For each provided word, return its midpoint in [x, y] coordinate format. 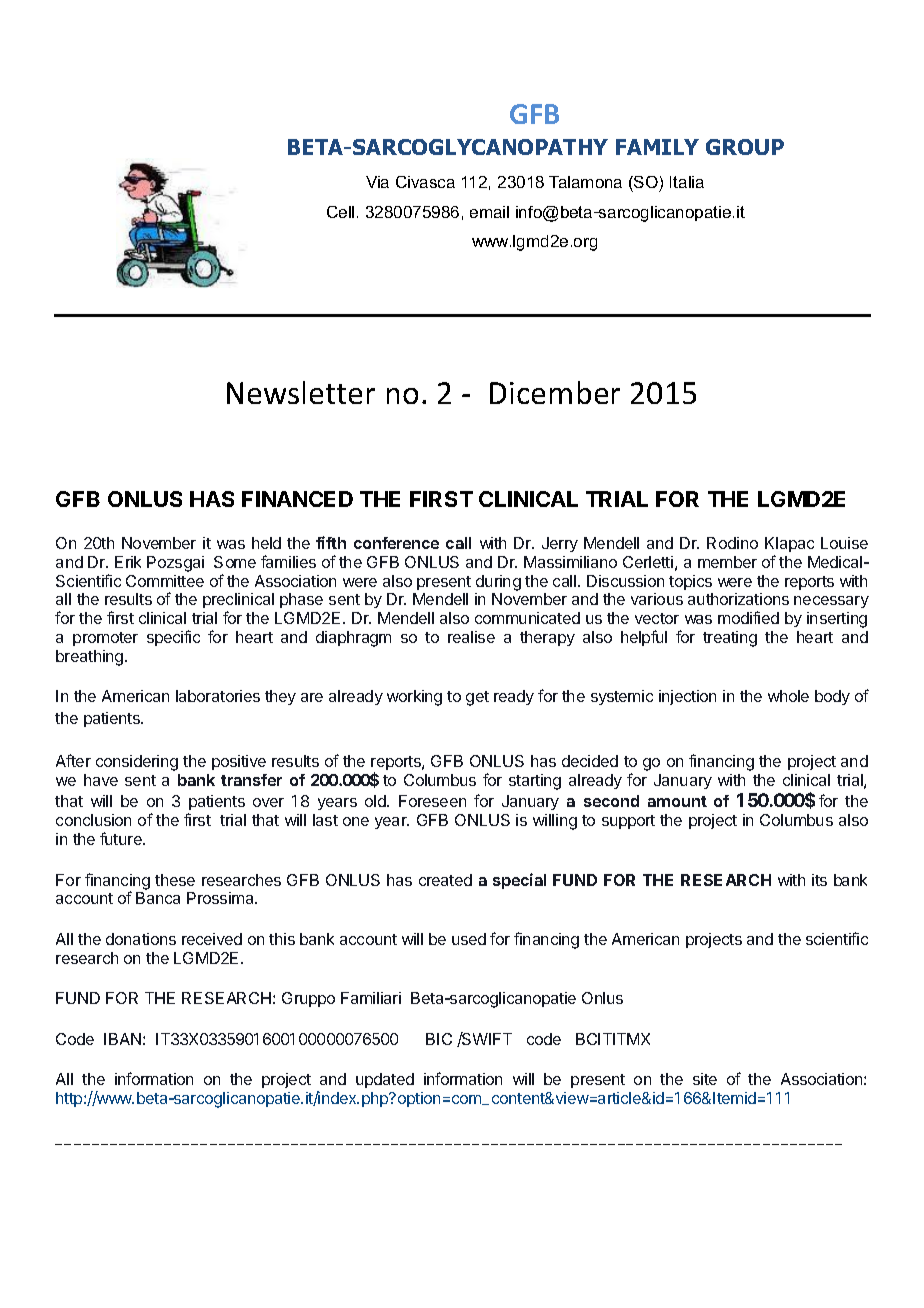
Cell [340, 212]
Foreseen [432, 801]
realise [471, 637]
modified [748, 617]
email [489, 212]
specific [173, 638]
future [122, 838]
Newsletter [301, 392]
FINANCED [297, 499]
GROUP [745, 147]
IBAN [122, 1039]
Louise [844, 543]
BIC [439, 1039]
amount [677, 801]
